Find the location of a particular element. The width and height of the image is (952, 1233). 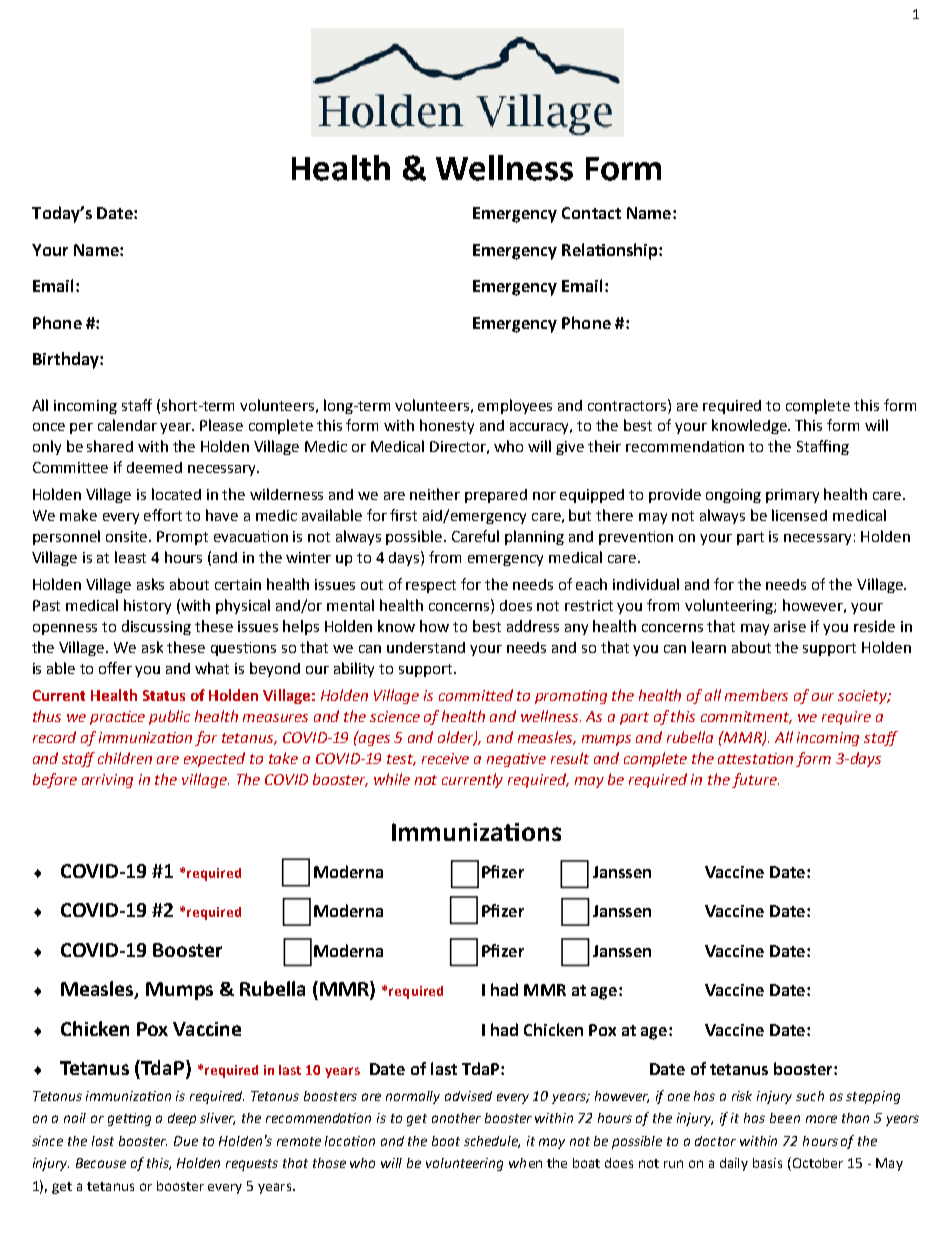

future is located at coordinates (755, 780).
